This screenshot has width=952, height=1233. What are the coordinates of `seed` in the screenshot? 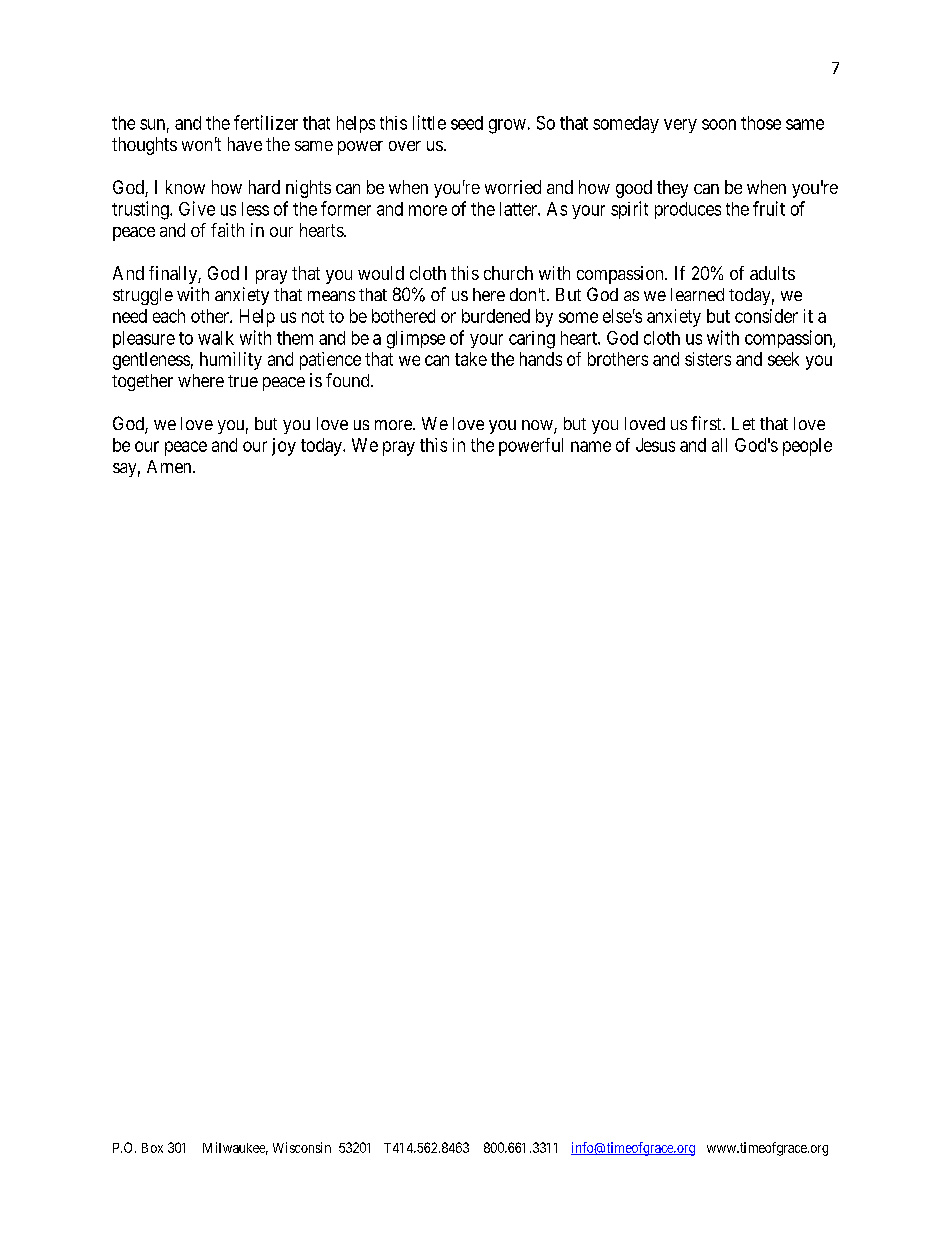 It's located at (467, 123).
